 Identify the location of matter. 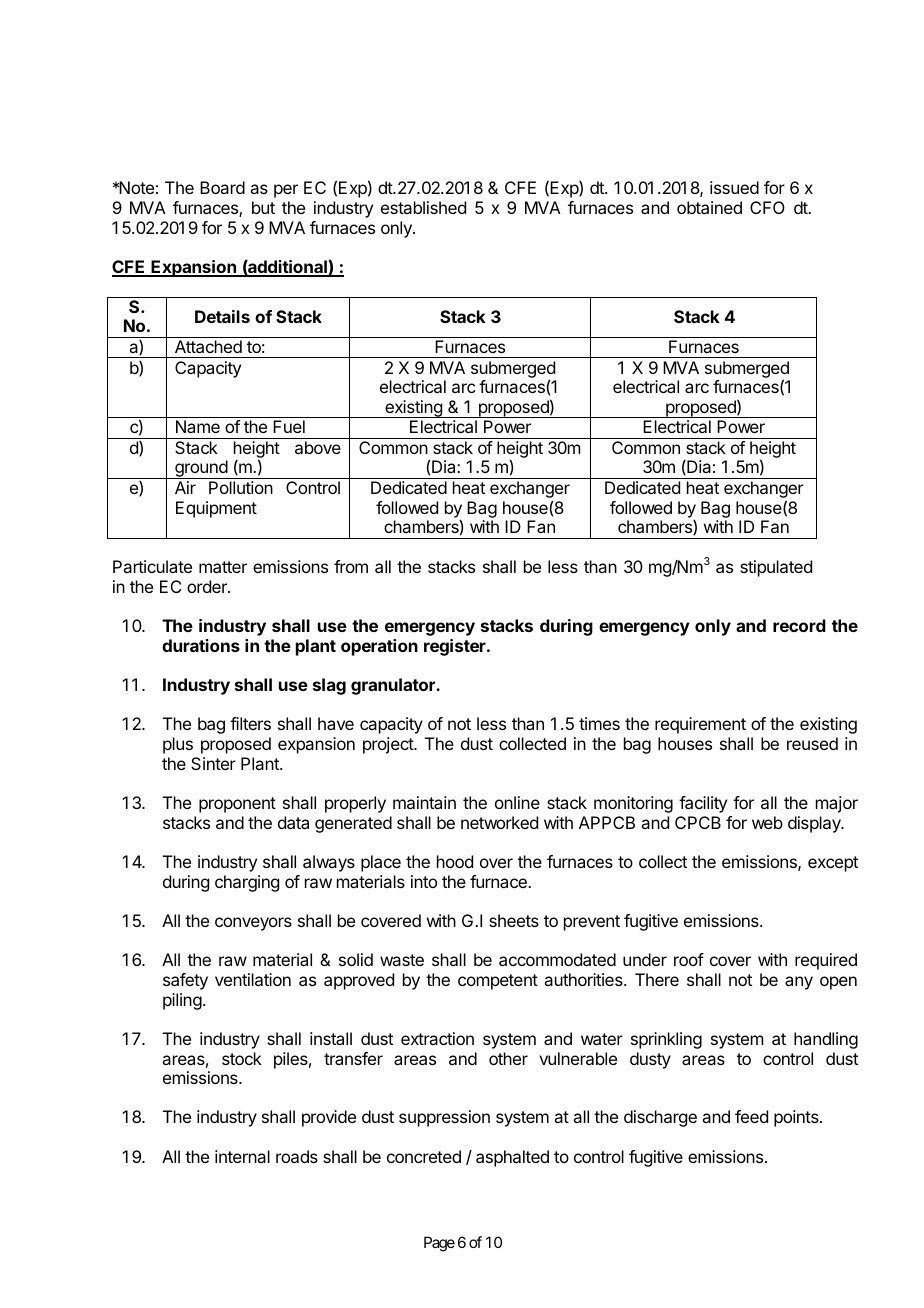
(223, 567).
